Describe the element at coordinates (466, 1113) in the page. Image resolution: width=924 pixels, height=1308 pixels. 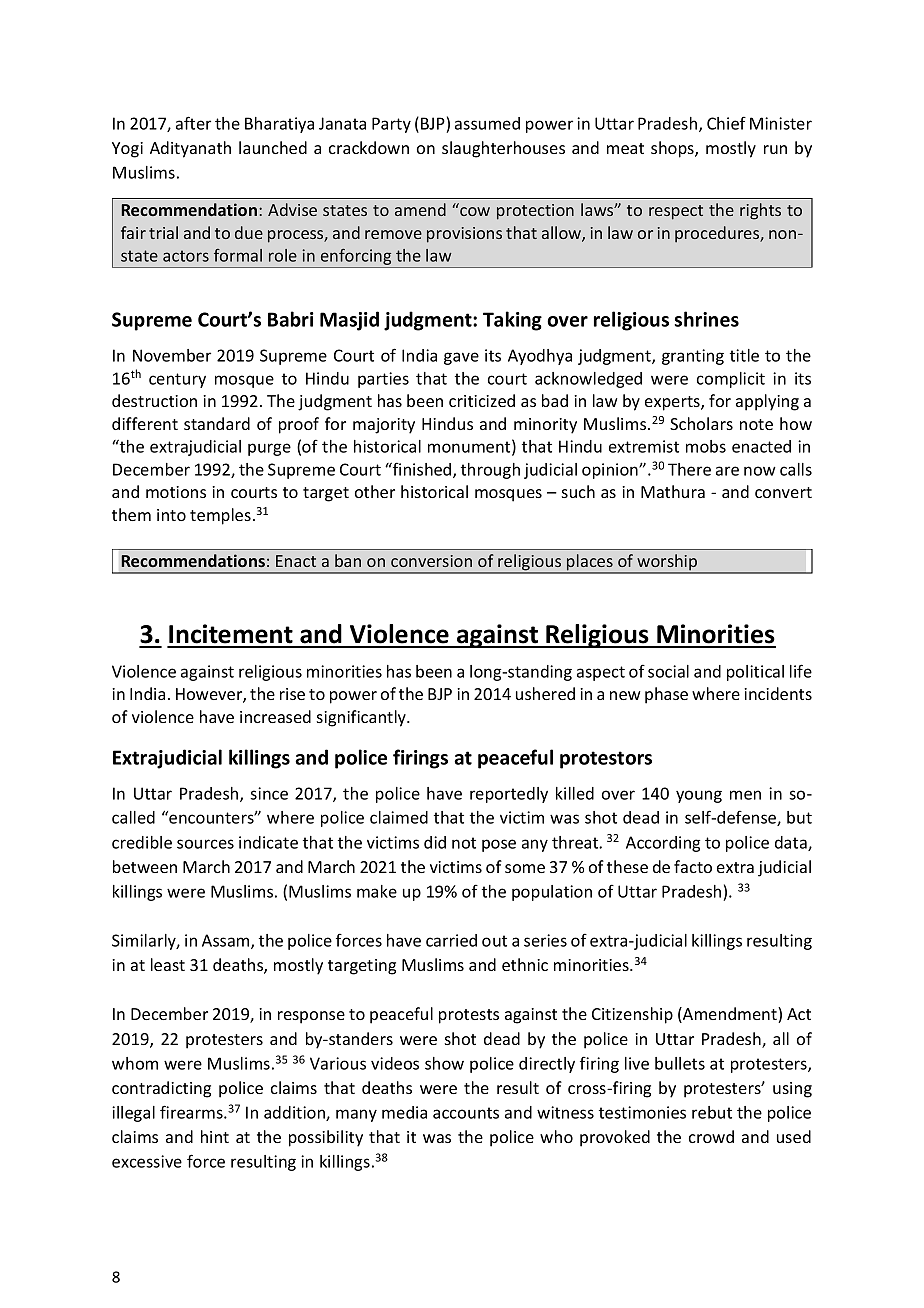
I see `accounts` at that location.
